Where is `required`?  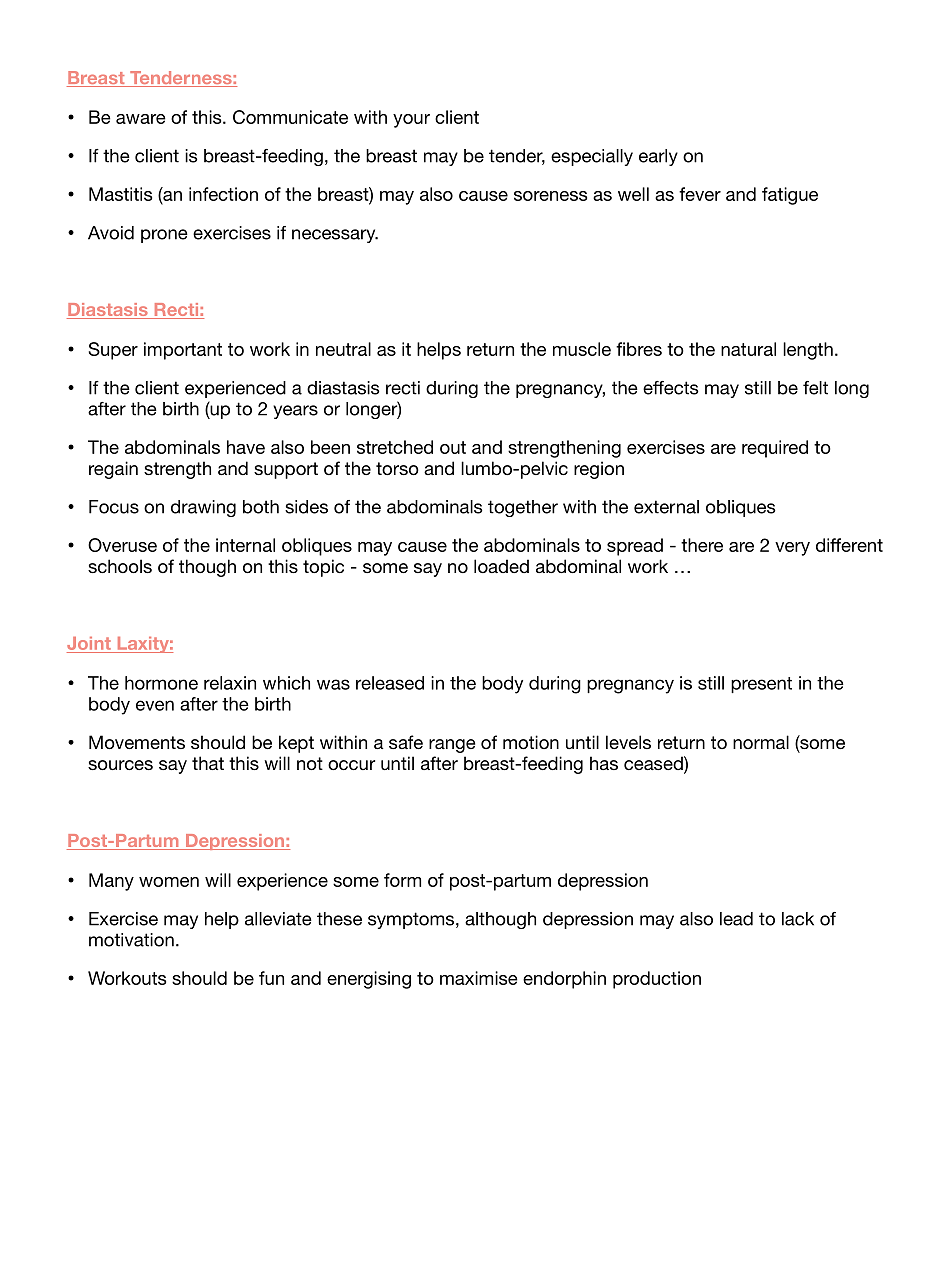
required is located at coordinates (775, 449).
